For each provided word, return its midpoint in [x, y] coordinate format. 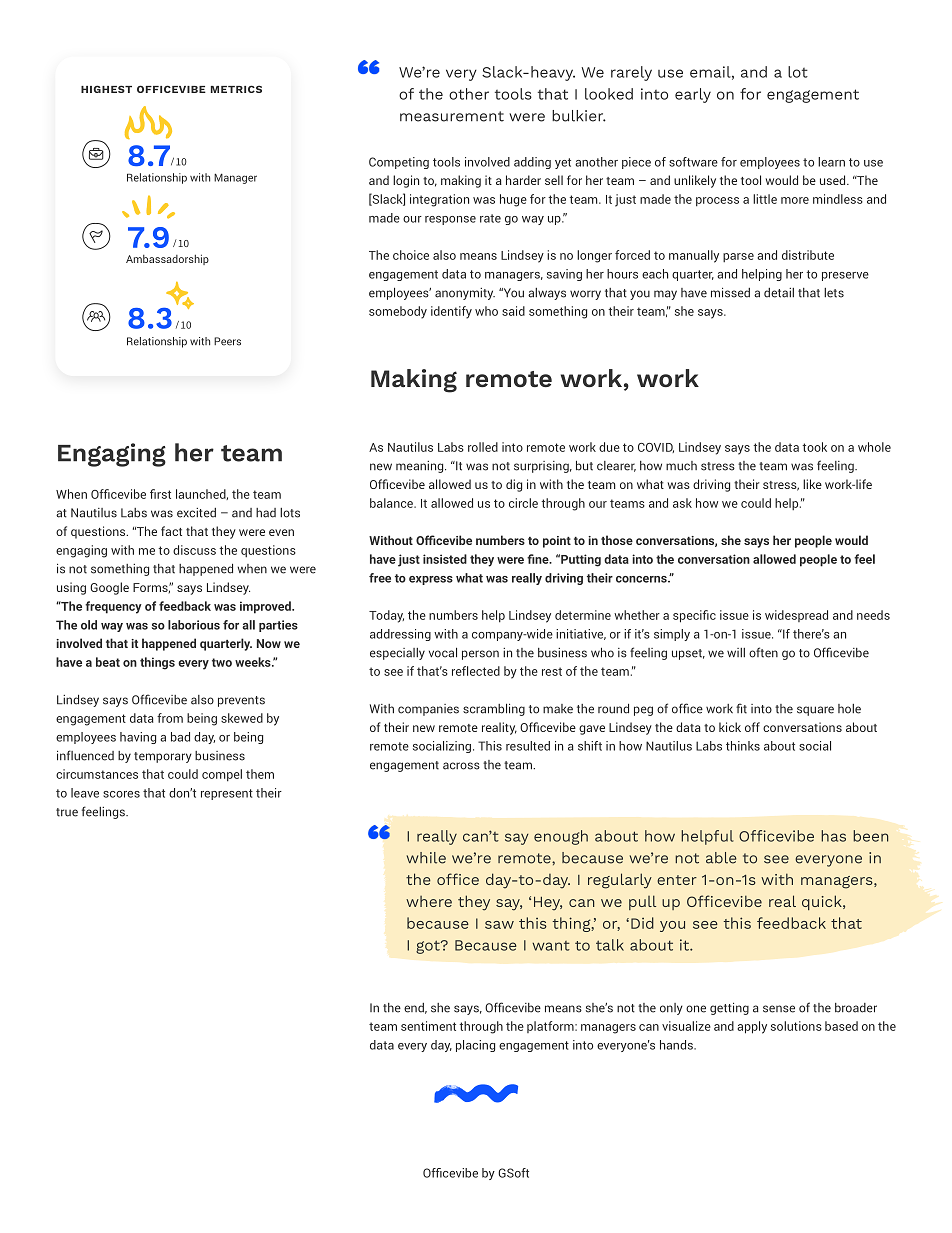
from [170, 718]
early [693, 95]
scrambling [494, 710]
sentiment [428, 1026]
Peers [227, 341]
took [814, 447]
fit [741, 708]
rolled [483, 447]
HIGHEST [106, 89]
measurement [452, 116]
